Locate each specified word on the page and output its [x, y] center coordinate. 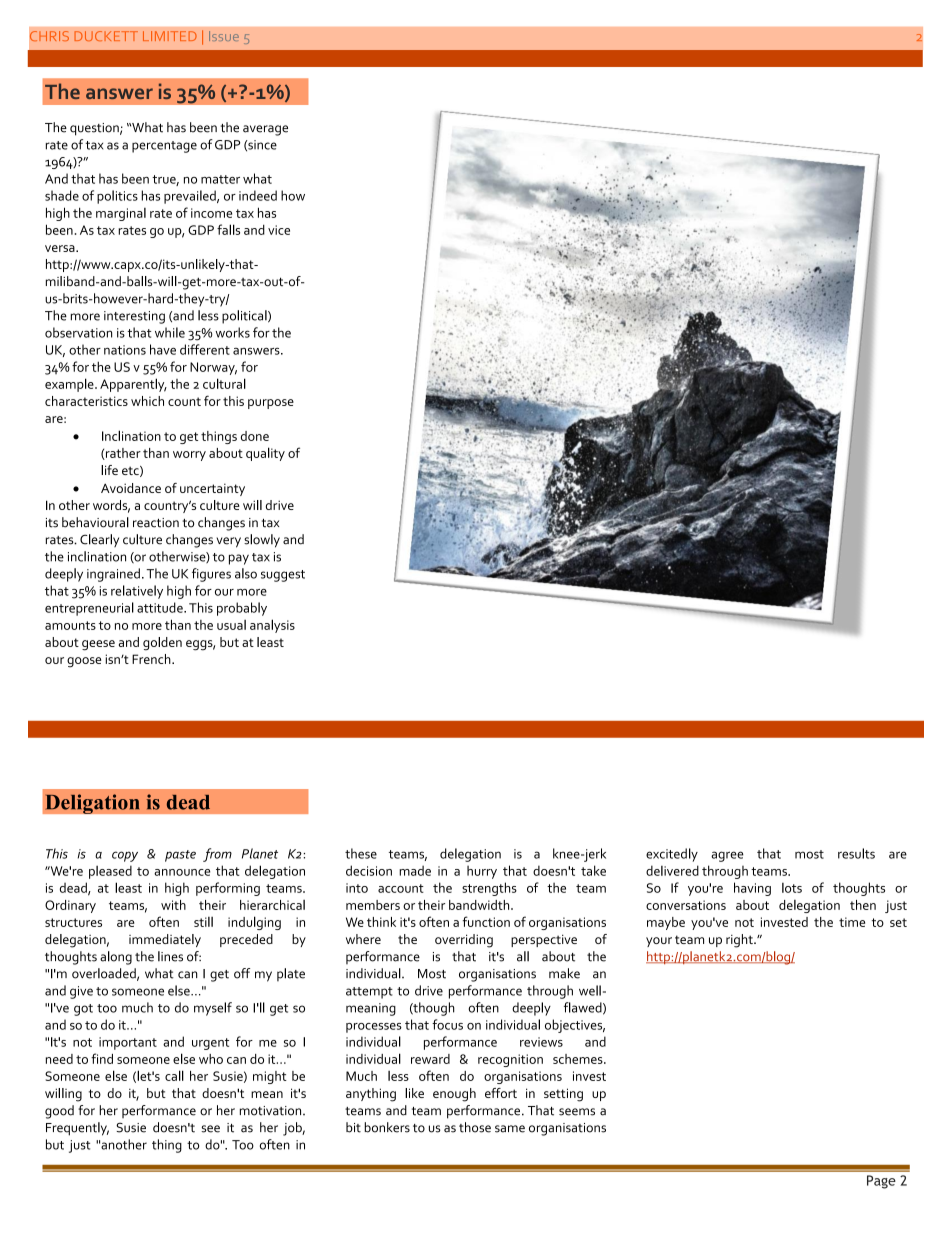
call [174, 1075]
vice [279, 230]
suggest [283, 576]
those [475, 1127]
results [856, 853]
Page [881, 1182]
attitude [161, 607]
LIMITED [170, 36]
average [265, 130]
